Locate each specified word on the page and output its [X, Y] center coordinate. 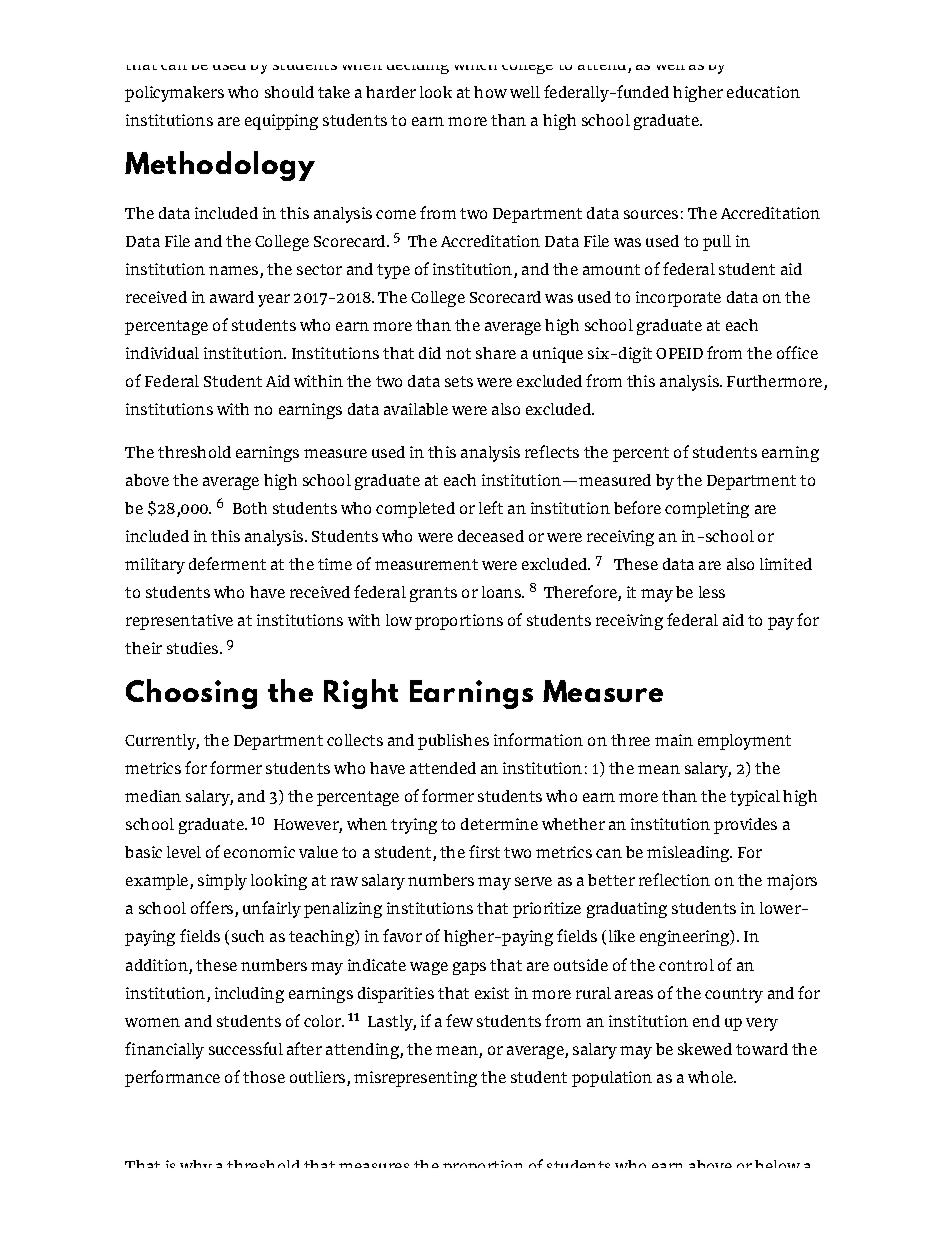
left [491, 507]
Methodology [220, 166]
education [763, 92]
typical [755, 798]
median [153, 796]
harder [391, 92]
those [264, 1077]
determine [499, 824]
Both [250, 508]
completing [707, 510]
